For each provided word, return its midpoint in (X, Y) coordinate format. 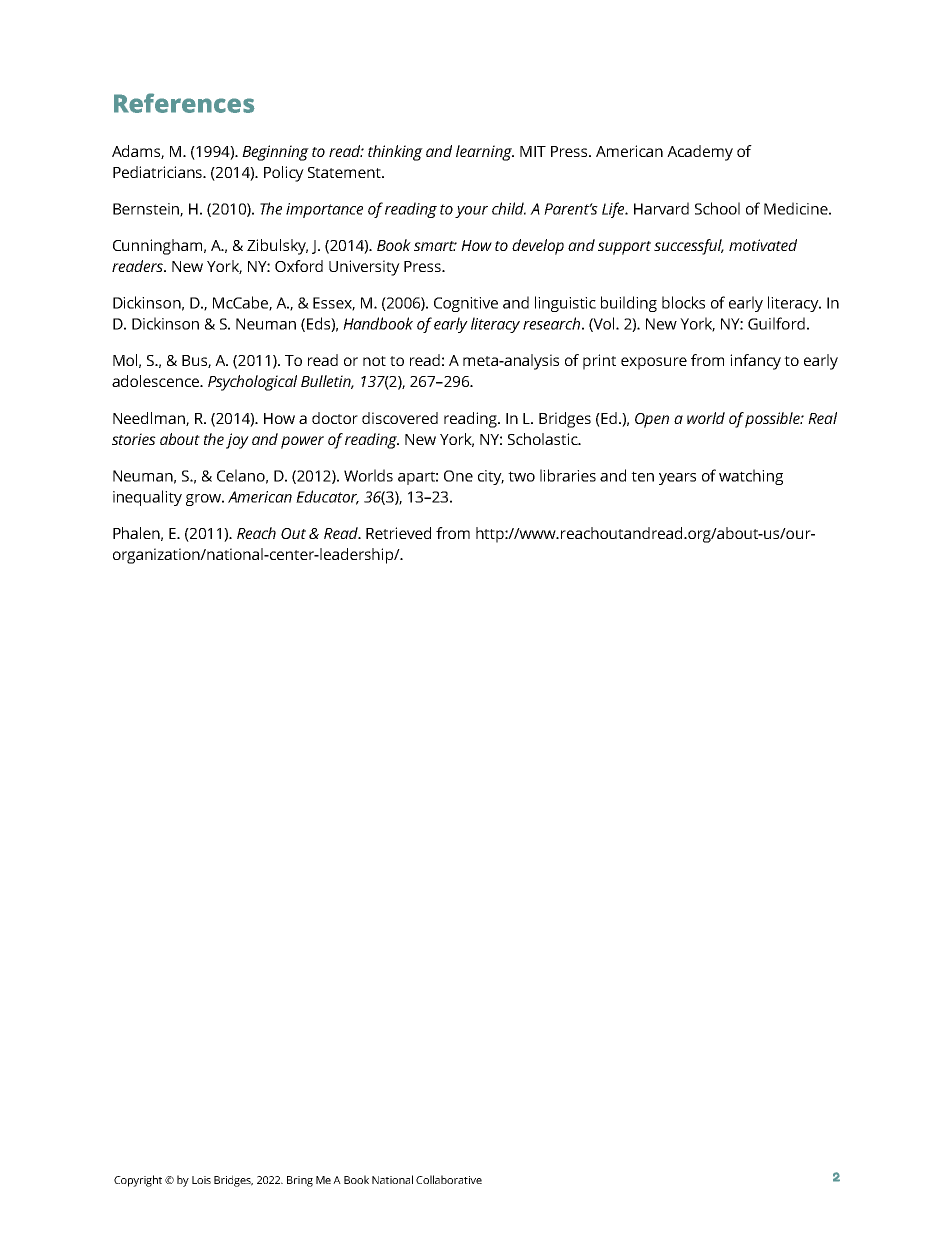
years (677, 479)
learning (485, 153)
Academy (700, 153)
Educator (327, 497)
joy (237, 441)
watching (751, 477)
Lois (201, 1180)
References (184, 103)
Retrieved (398, 533)
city (491, 477)
